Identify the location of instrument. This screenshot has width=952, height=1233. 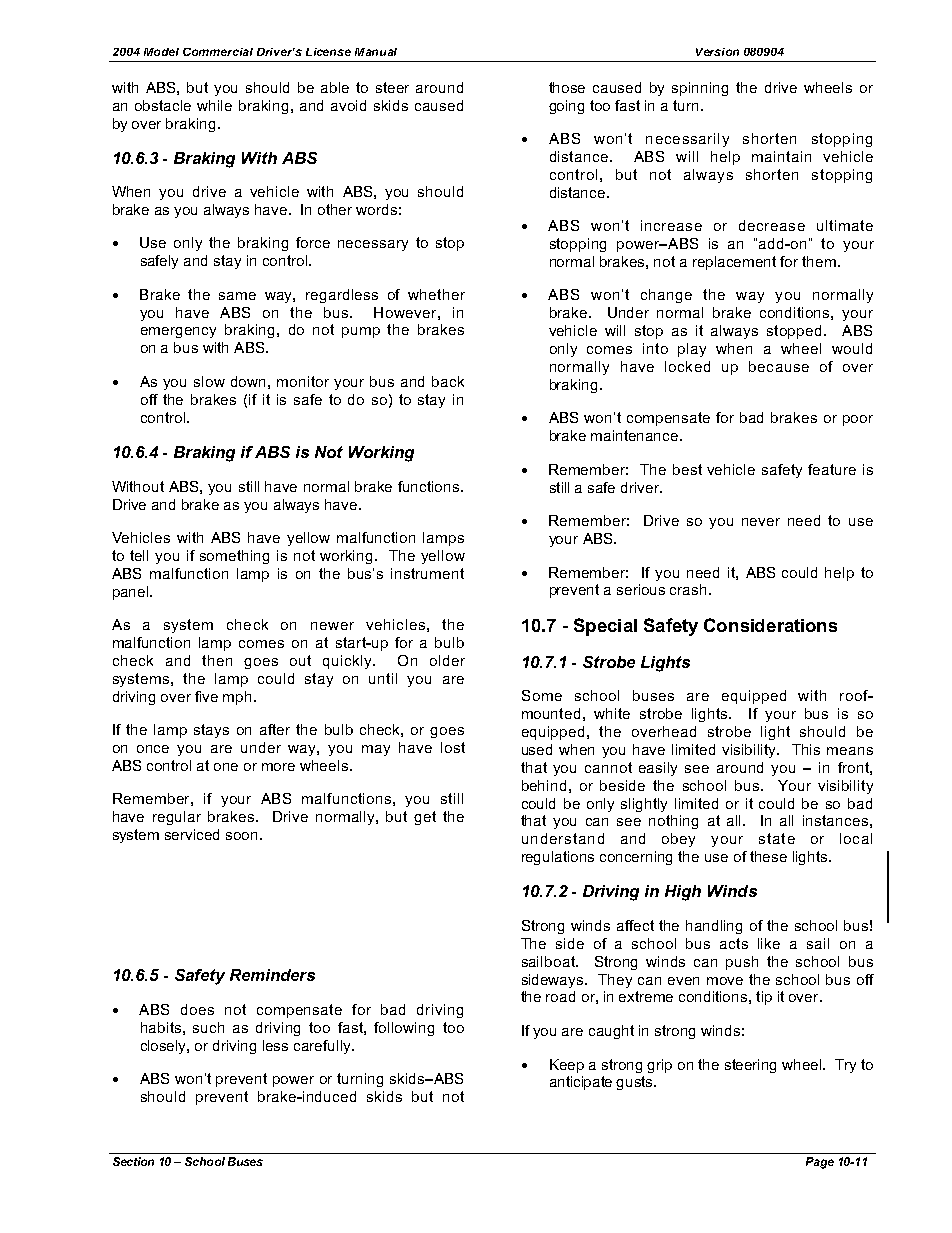
(427, 573).
